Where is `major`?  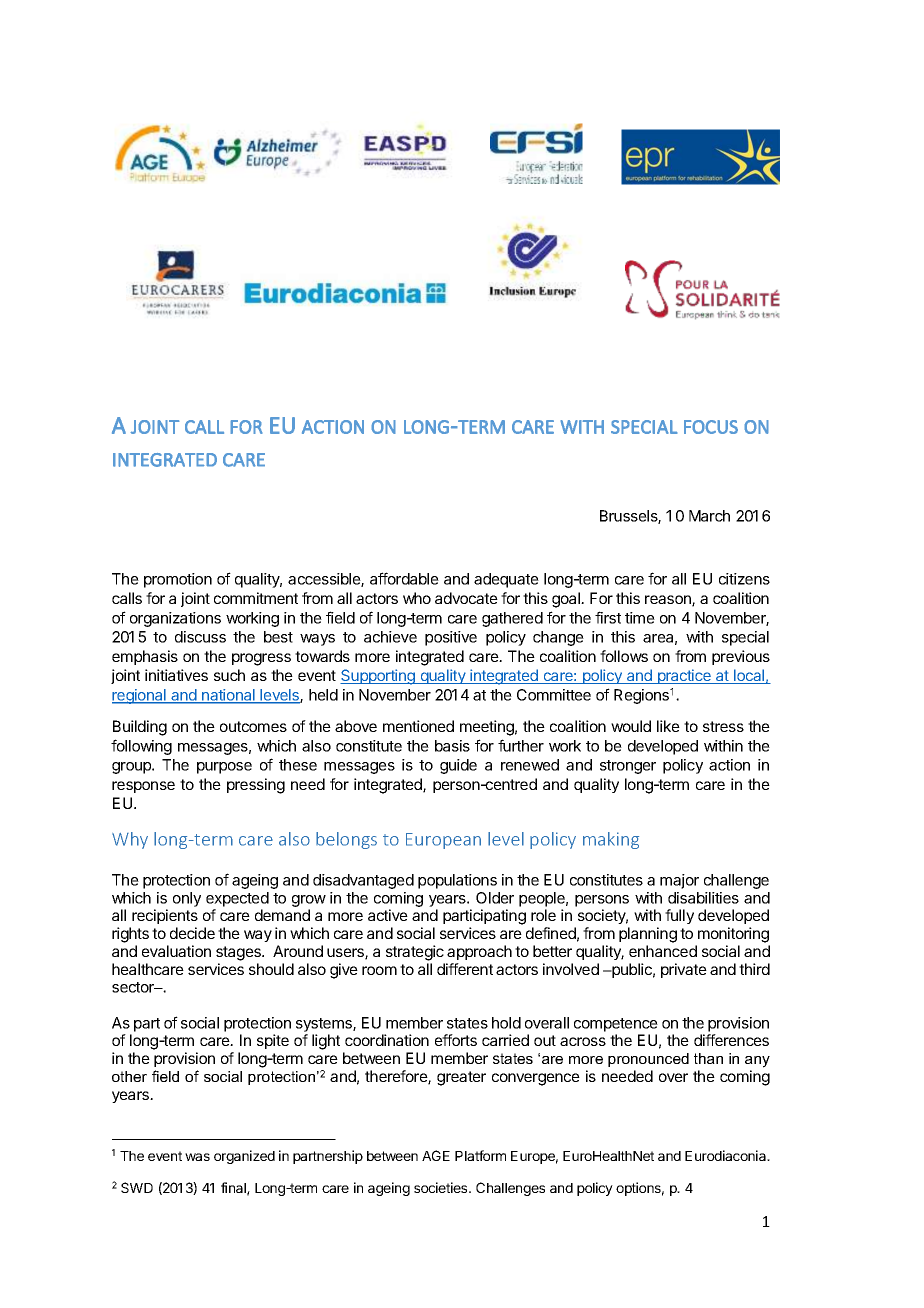 major is located at coordinates (679, 881).
